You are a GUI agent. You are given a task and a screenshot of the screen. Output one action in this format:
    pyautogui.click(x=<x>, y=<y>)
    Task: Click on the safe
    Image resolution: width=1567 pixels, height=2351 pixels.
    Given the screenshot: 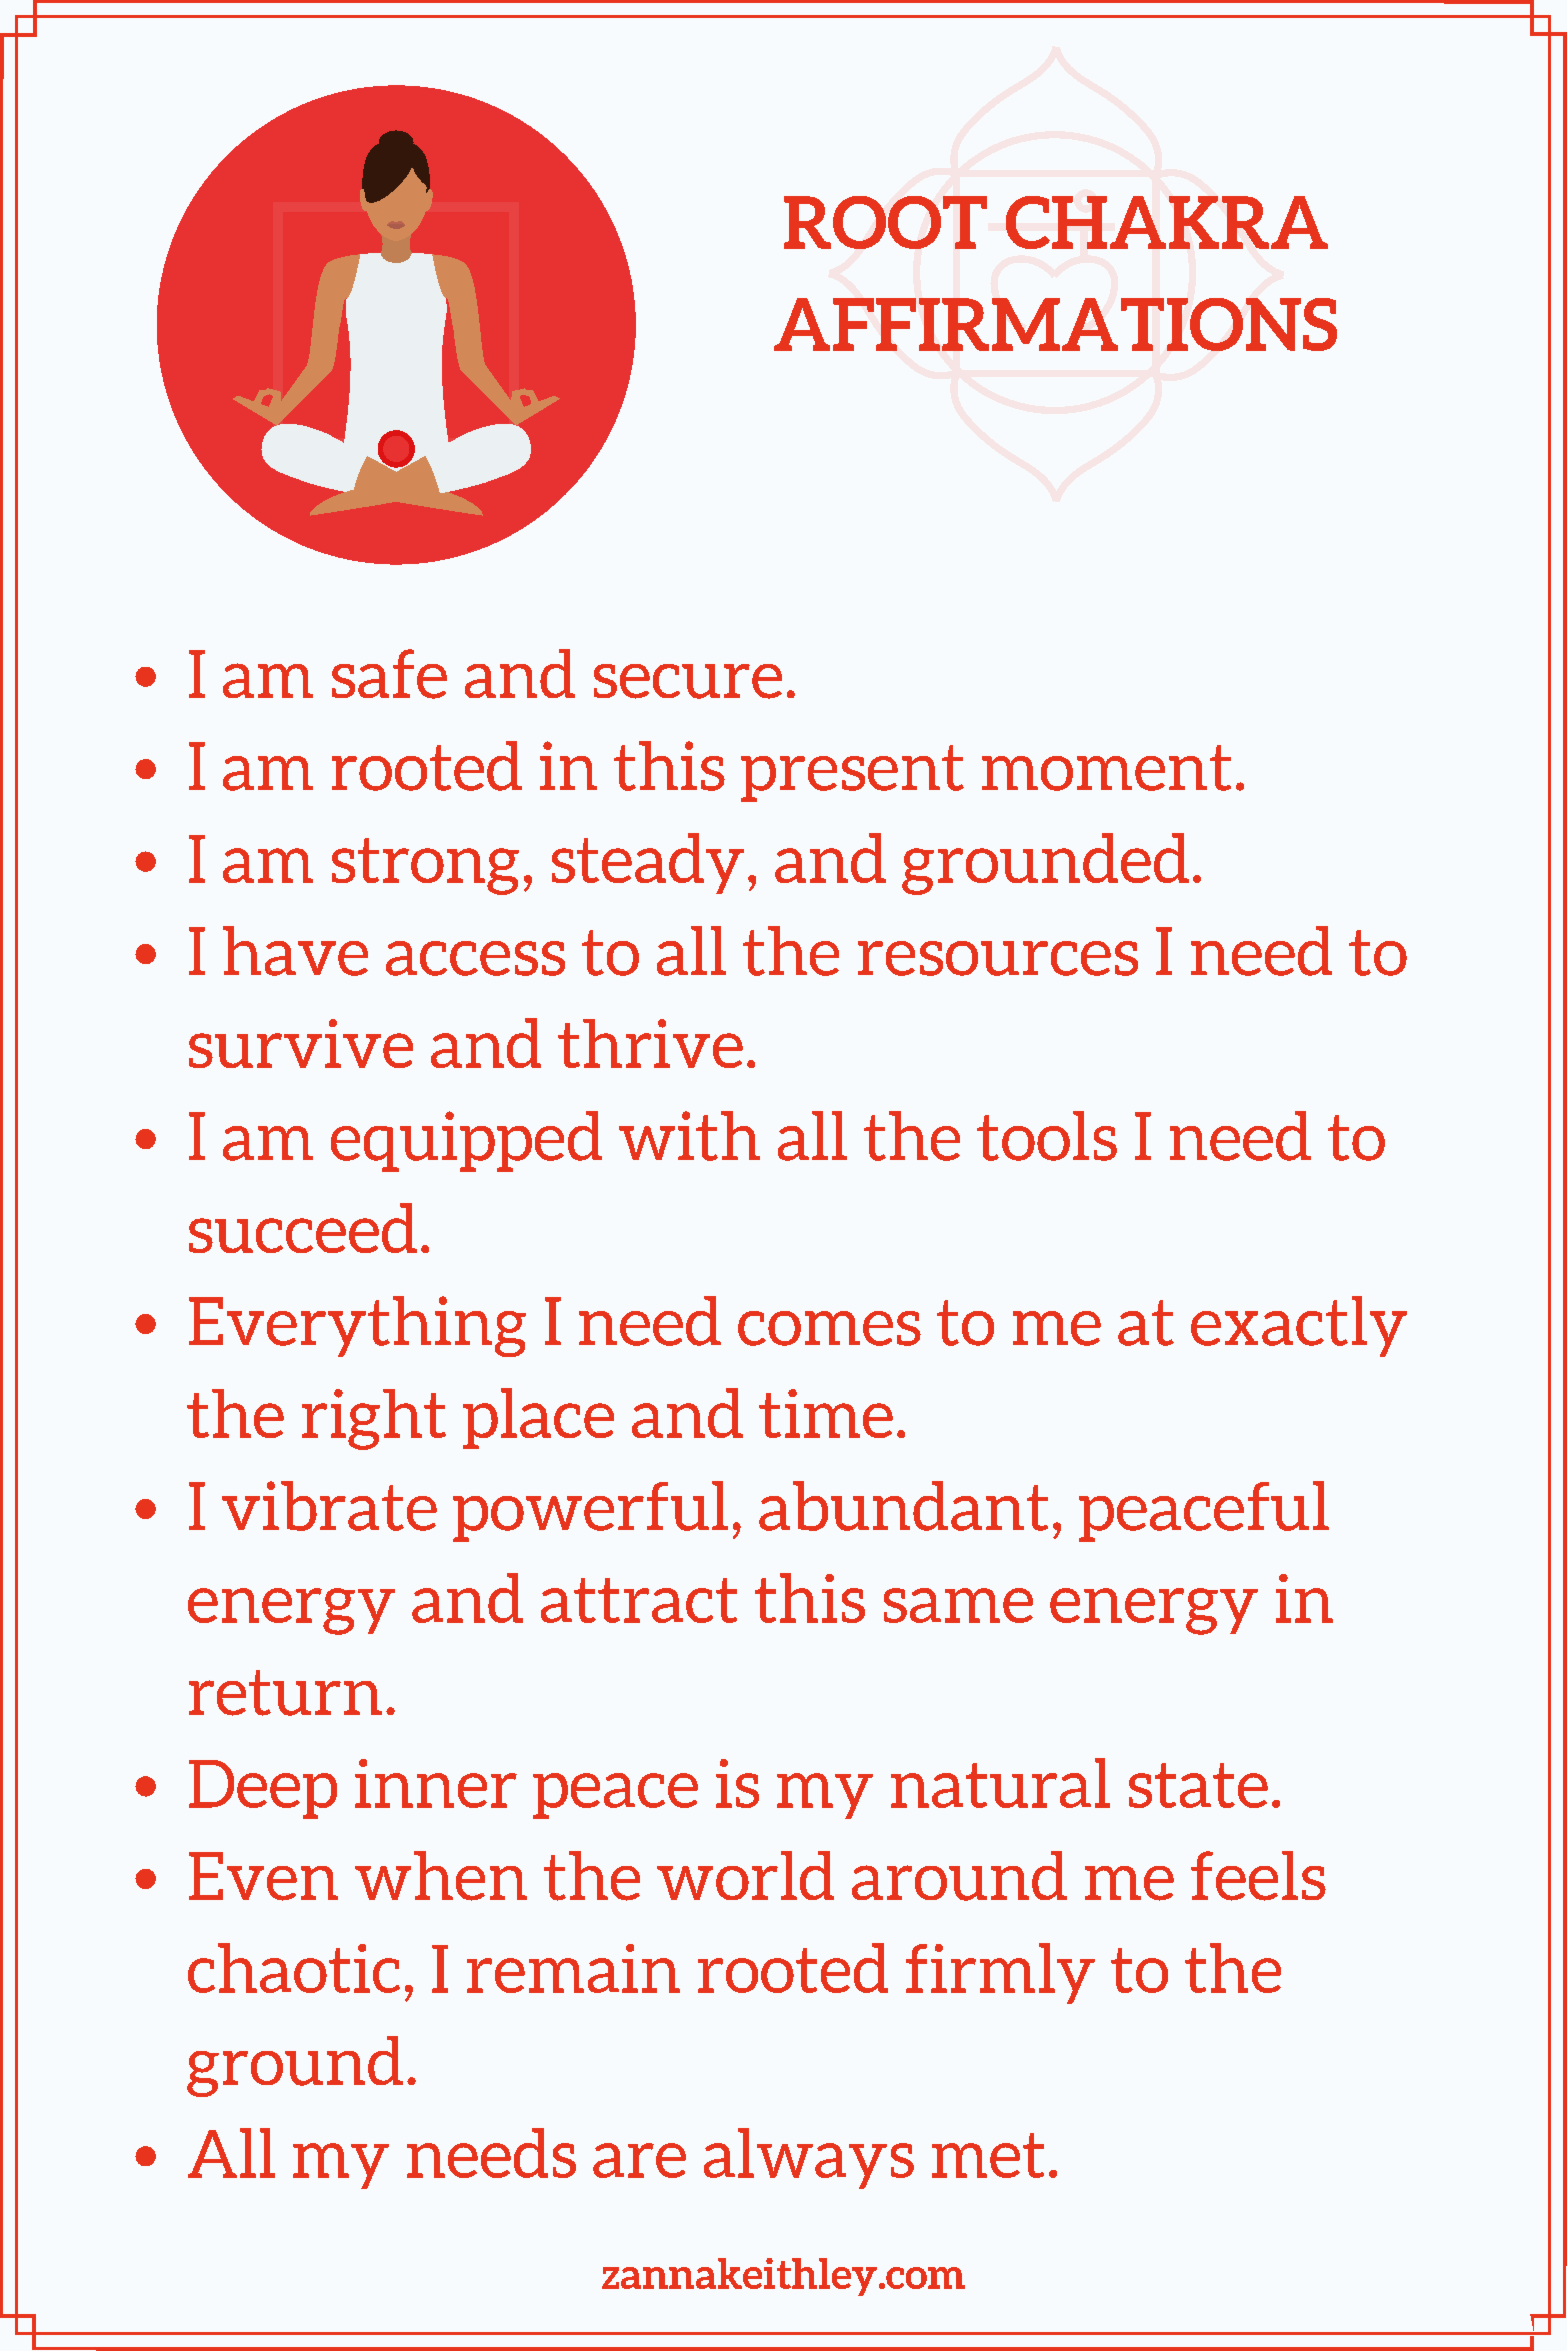 What is the action you would take?
    pyautogui.click(x=389, y=674)
